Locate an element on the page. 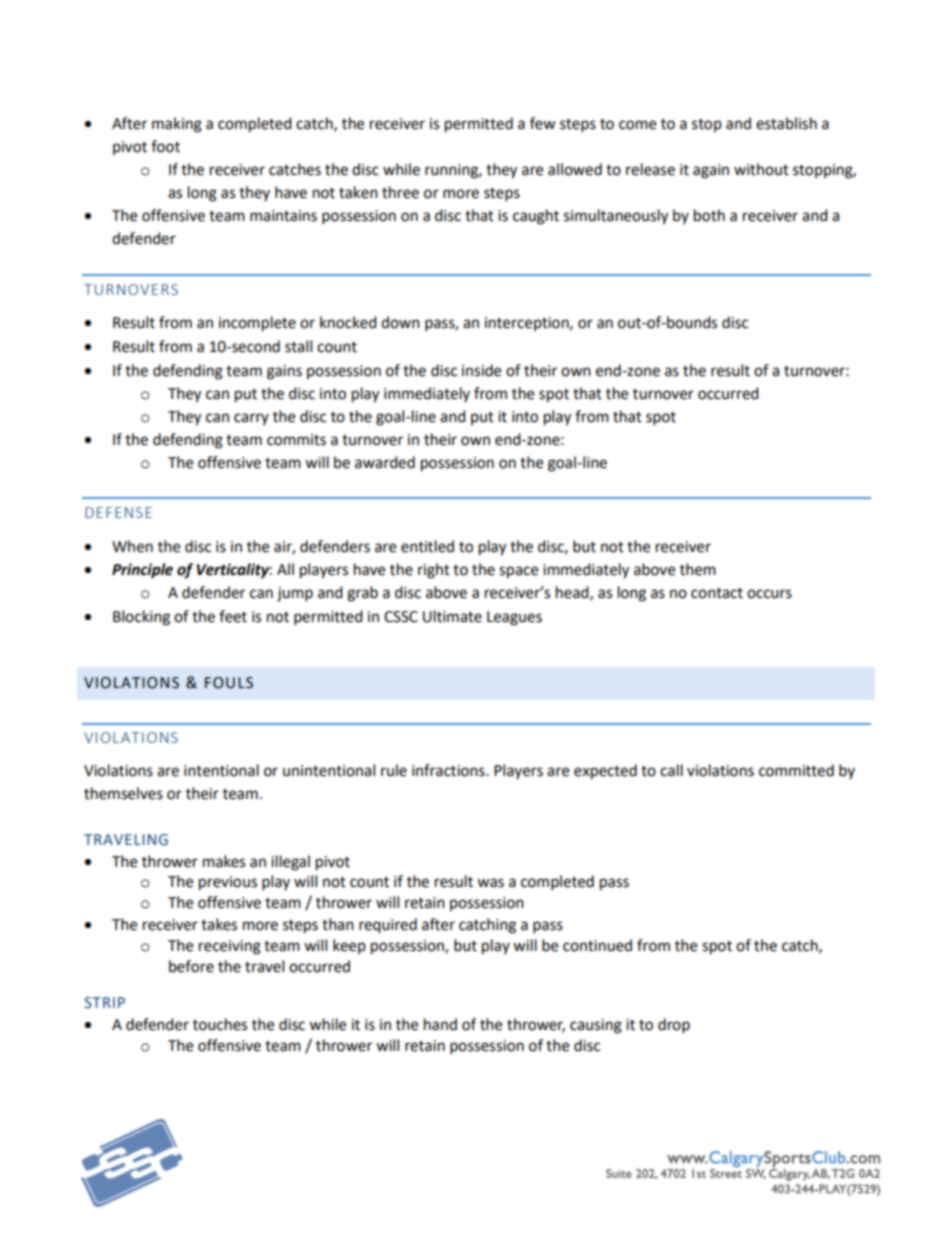 The height and width of the document is (1233, 952). both is located at coordinates (709, 215).
